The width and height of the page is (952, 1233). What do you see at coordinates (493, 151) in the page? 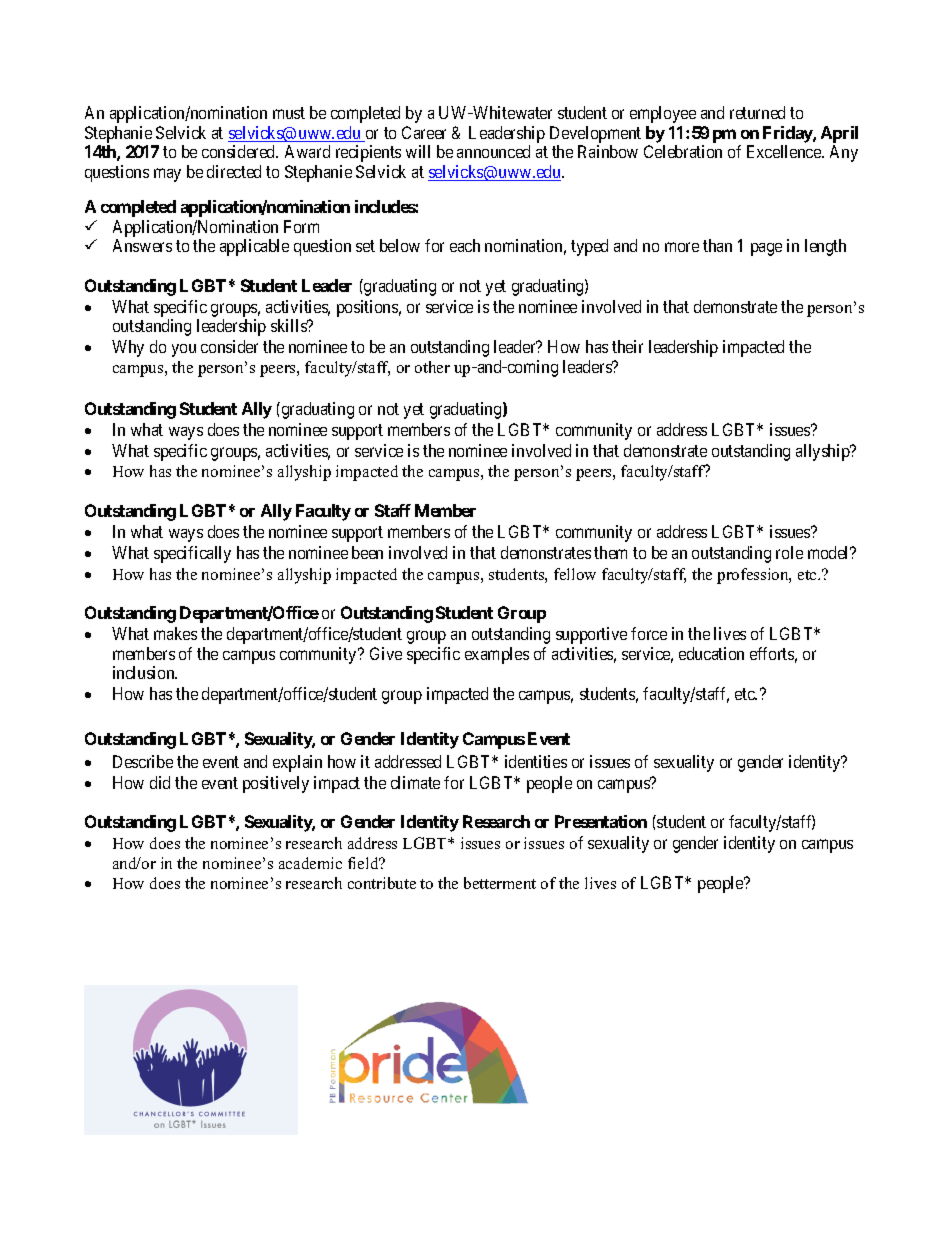
I see `announced` at bounding box center [493, 151].
